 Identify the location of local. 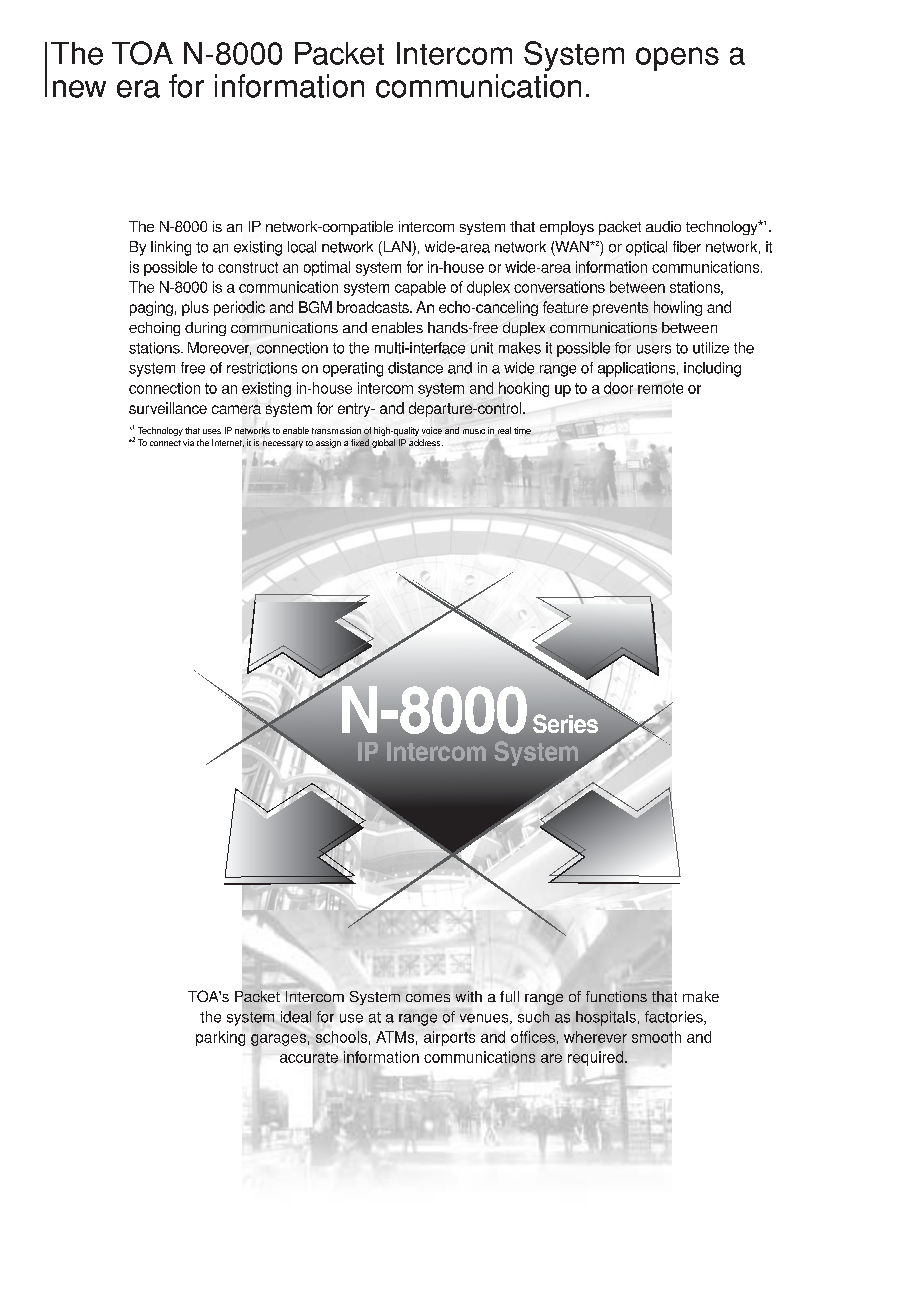
(302, 247).
